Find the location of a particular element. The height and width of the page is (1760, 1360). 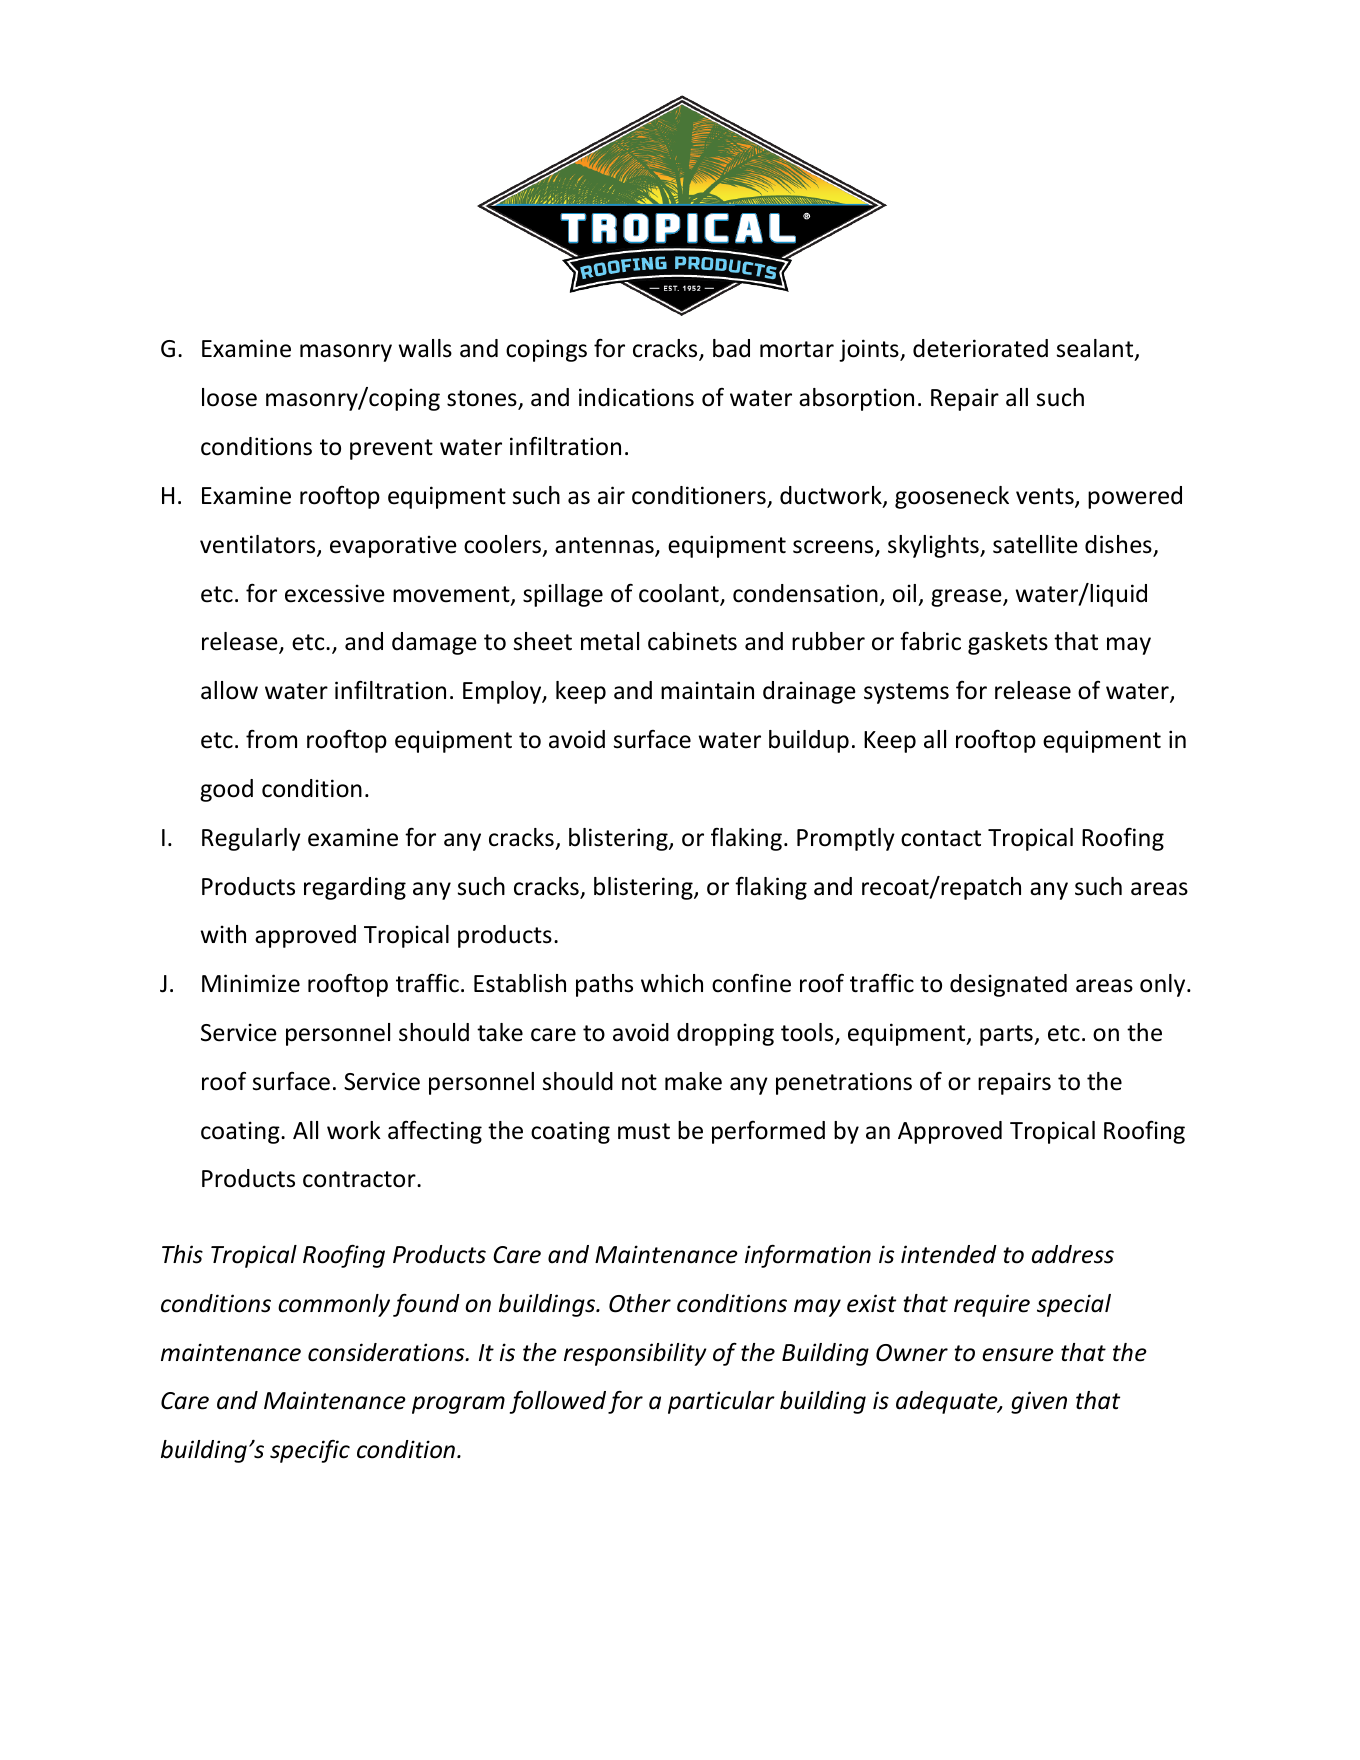

indications is located at coordinates (636, 397).
